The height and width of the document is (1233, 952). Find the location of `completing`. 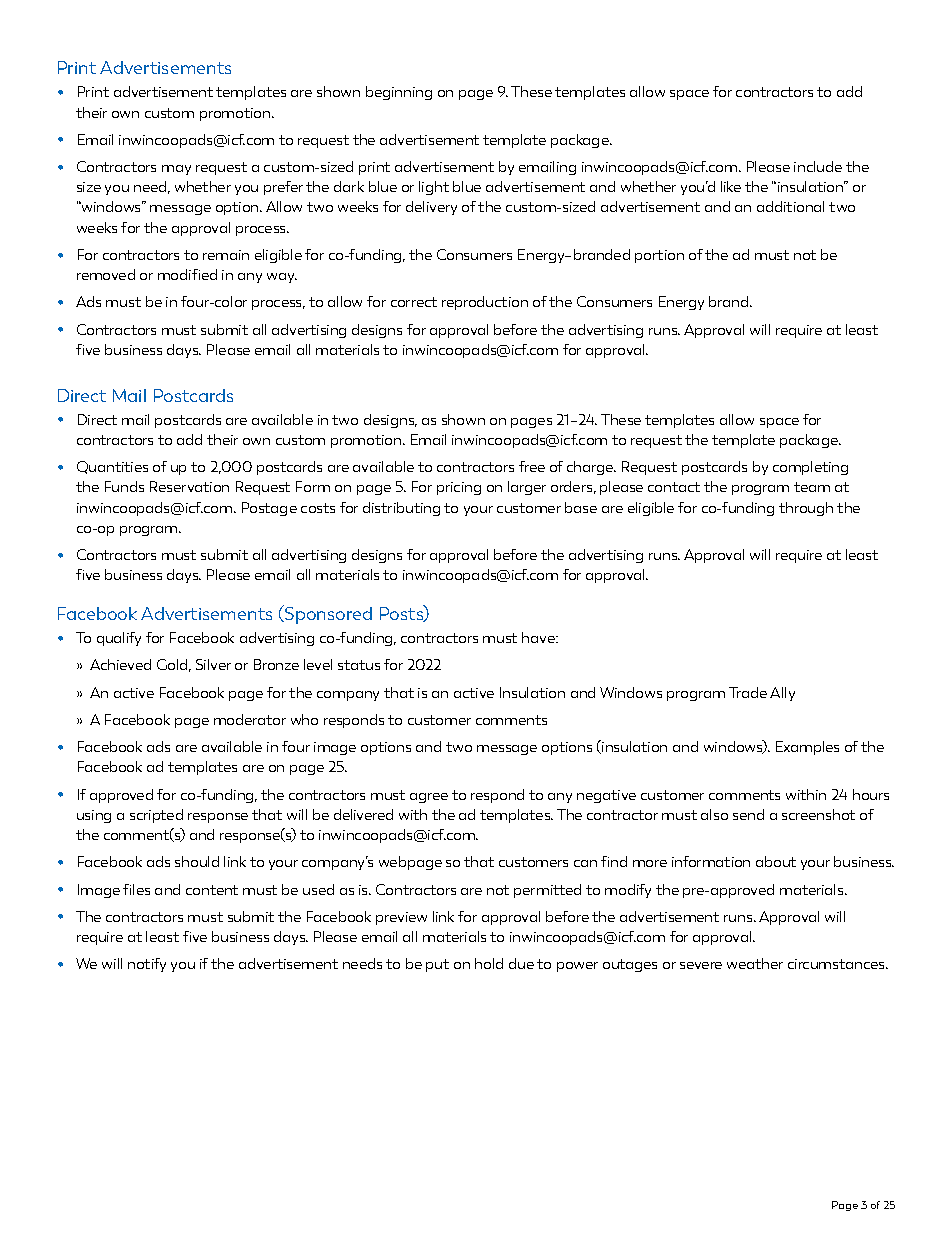

completing is located at coordinates (810, 468).
